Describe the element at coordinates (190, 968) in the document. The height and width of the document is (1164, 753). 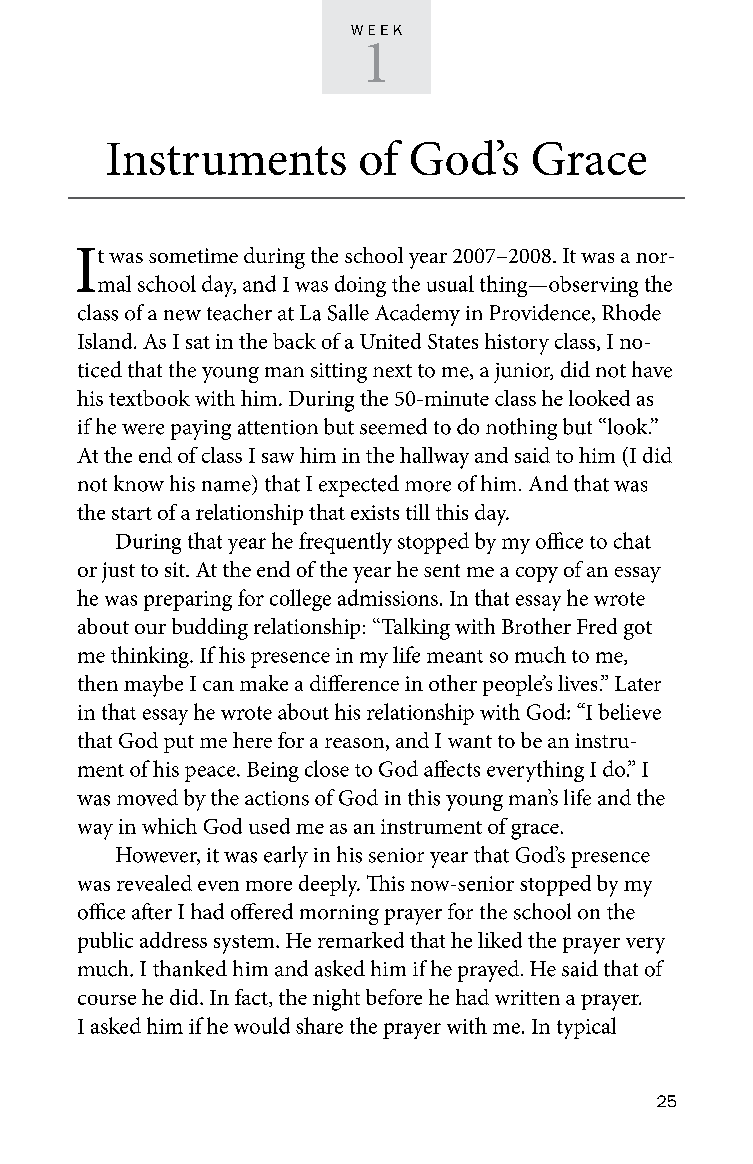
I see `thanked` at that location.
